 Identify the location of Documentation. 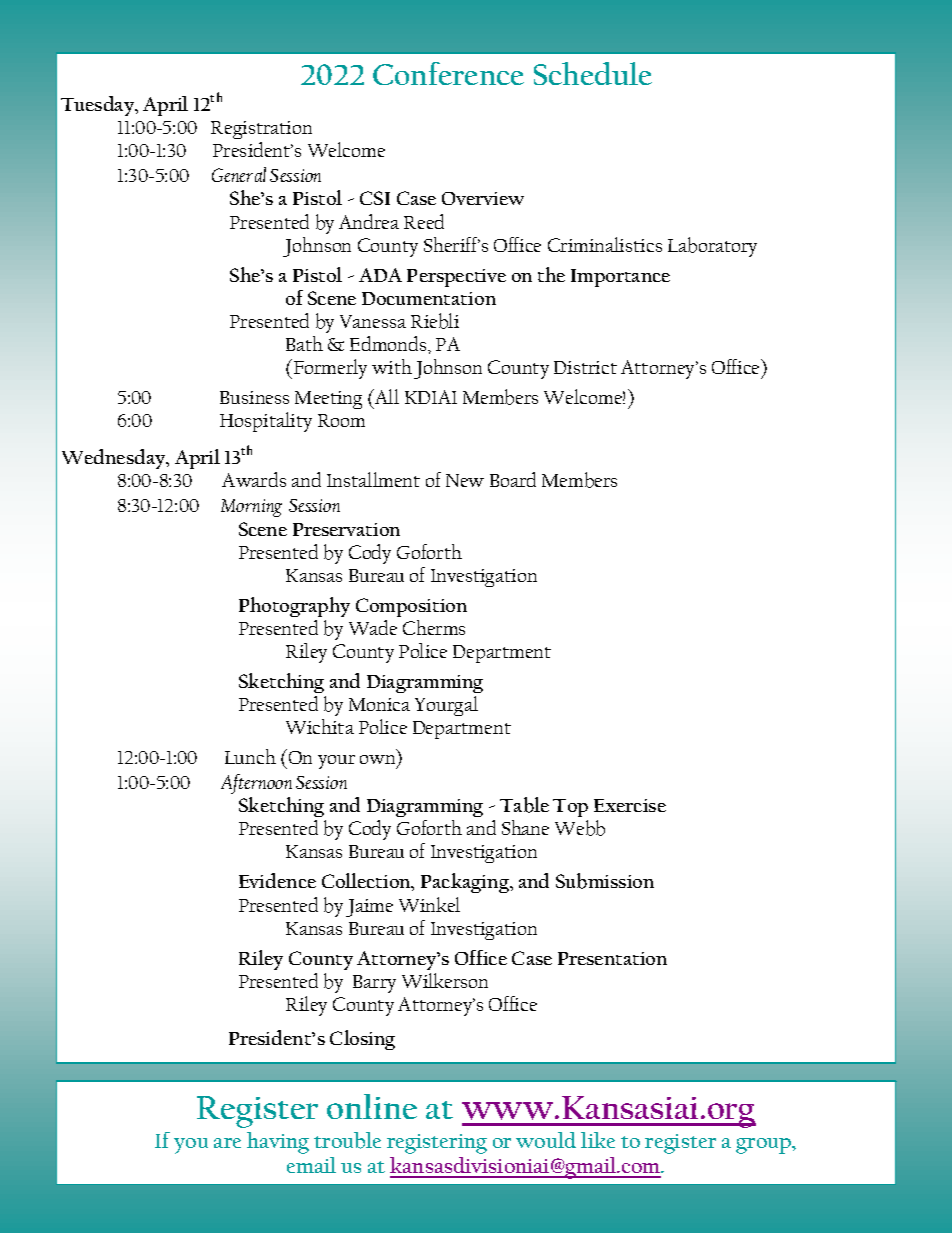
(429, 298).
